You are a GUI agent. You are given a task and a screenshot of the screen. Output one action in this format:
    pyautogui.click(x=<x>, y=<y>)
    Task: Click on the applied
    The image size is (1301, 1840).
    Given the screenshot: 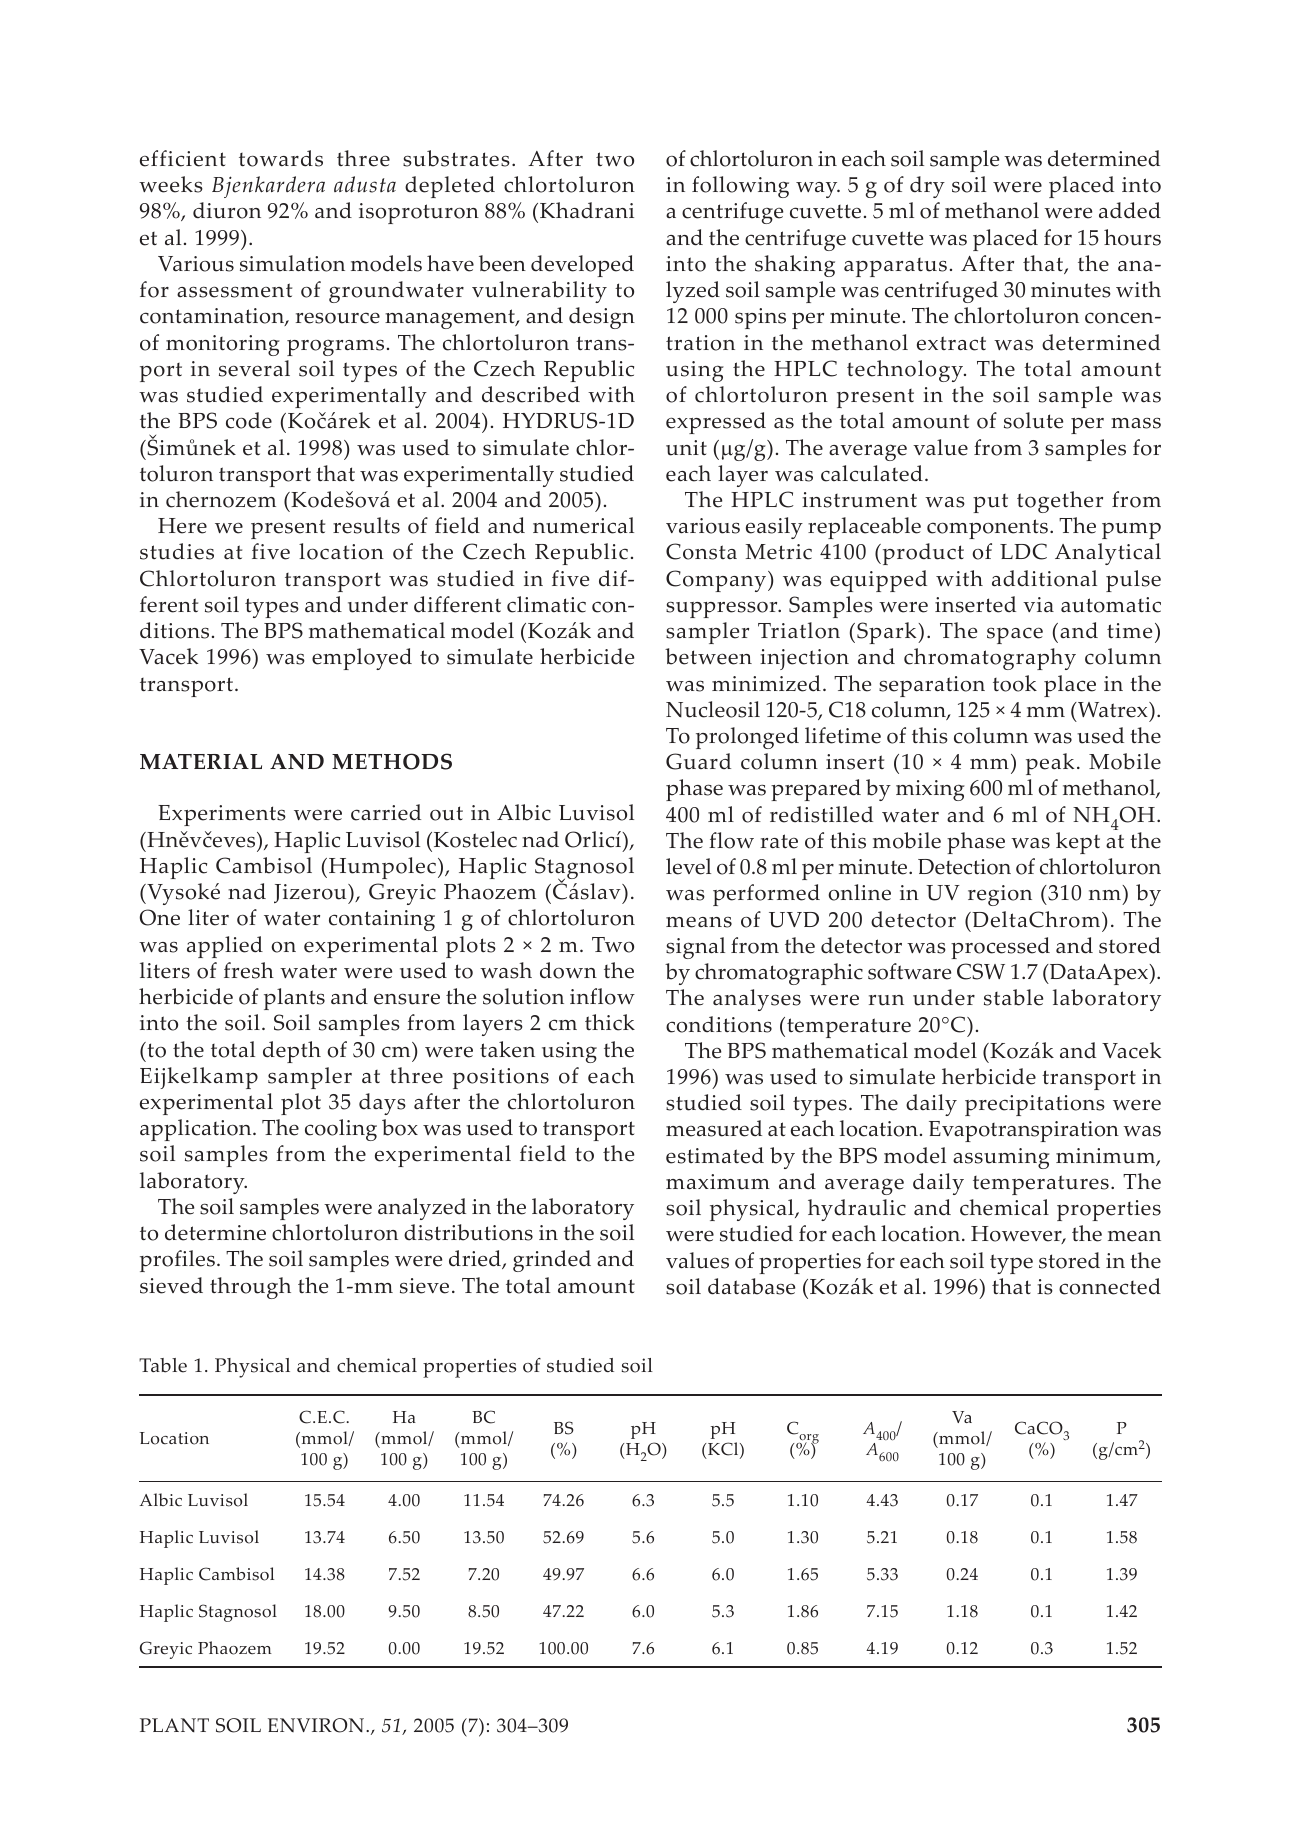 What is the action you would take?
    pyautogui.click(x=225, y=947)
